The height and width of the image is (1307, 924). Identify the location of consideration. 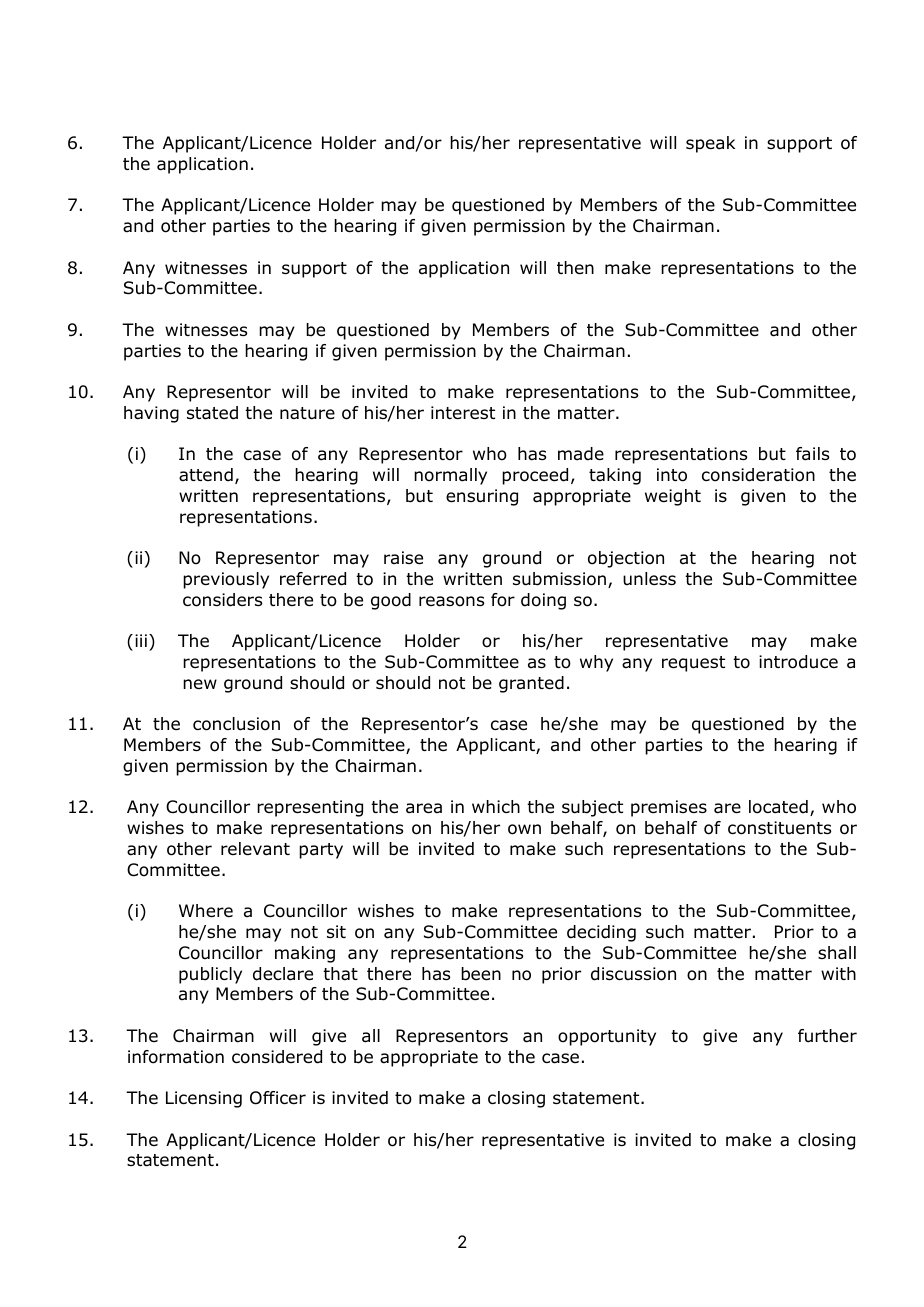
(758, 475).
